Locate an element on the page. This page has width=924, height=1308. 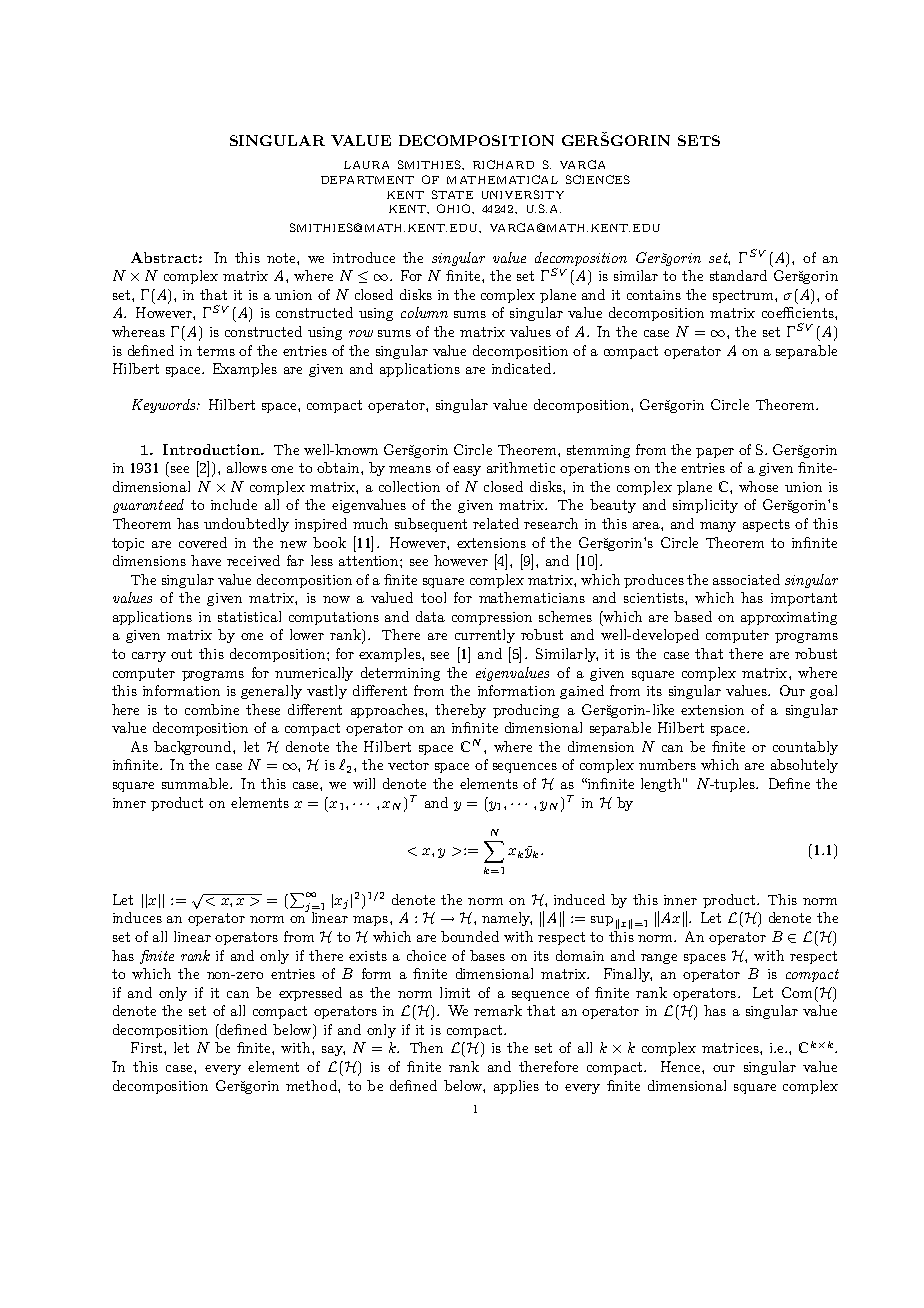
Then is located at coordinates (426, 1047).
